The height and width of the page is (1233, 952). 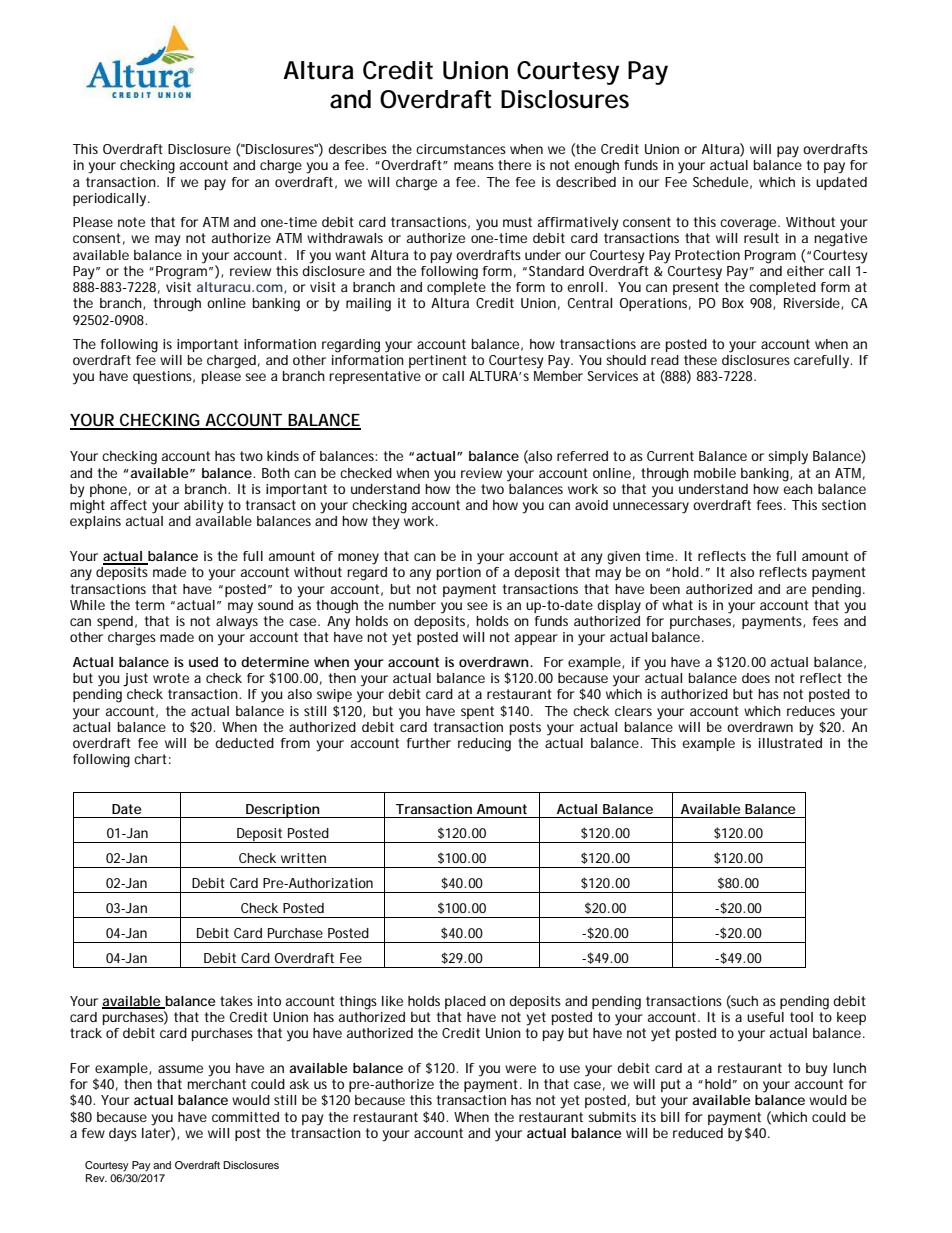 I want to click on pertinent, so click(x=438, y=361).
